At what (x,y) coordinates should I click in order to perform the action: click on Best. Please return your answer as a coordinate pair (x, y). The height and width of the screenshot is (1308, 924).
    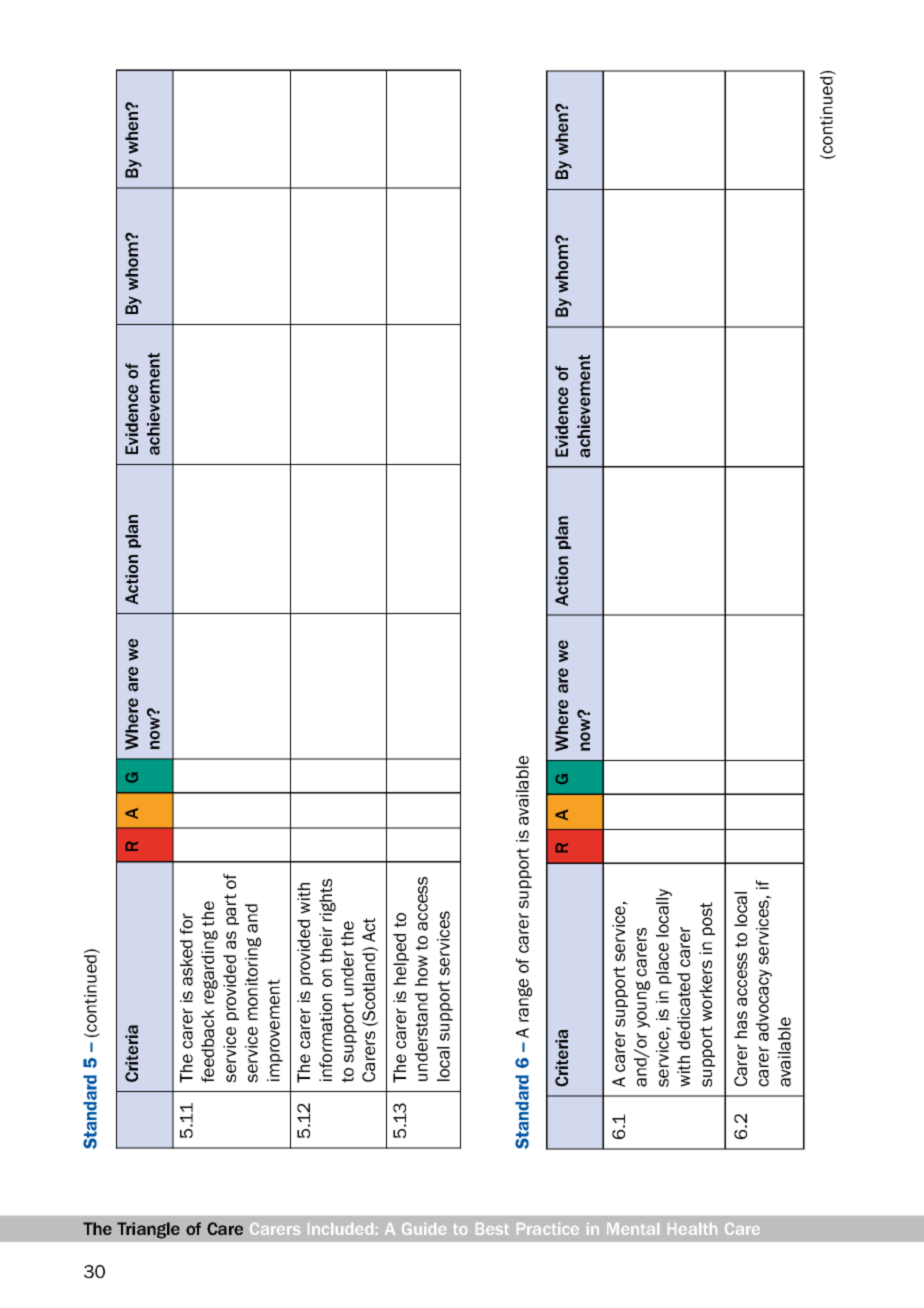
    Looking at the image, I should click on (492, 1229).
